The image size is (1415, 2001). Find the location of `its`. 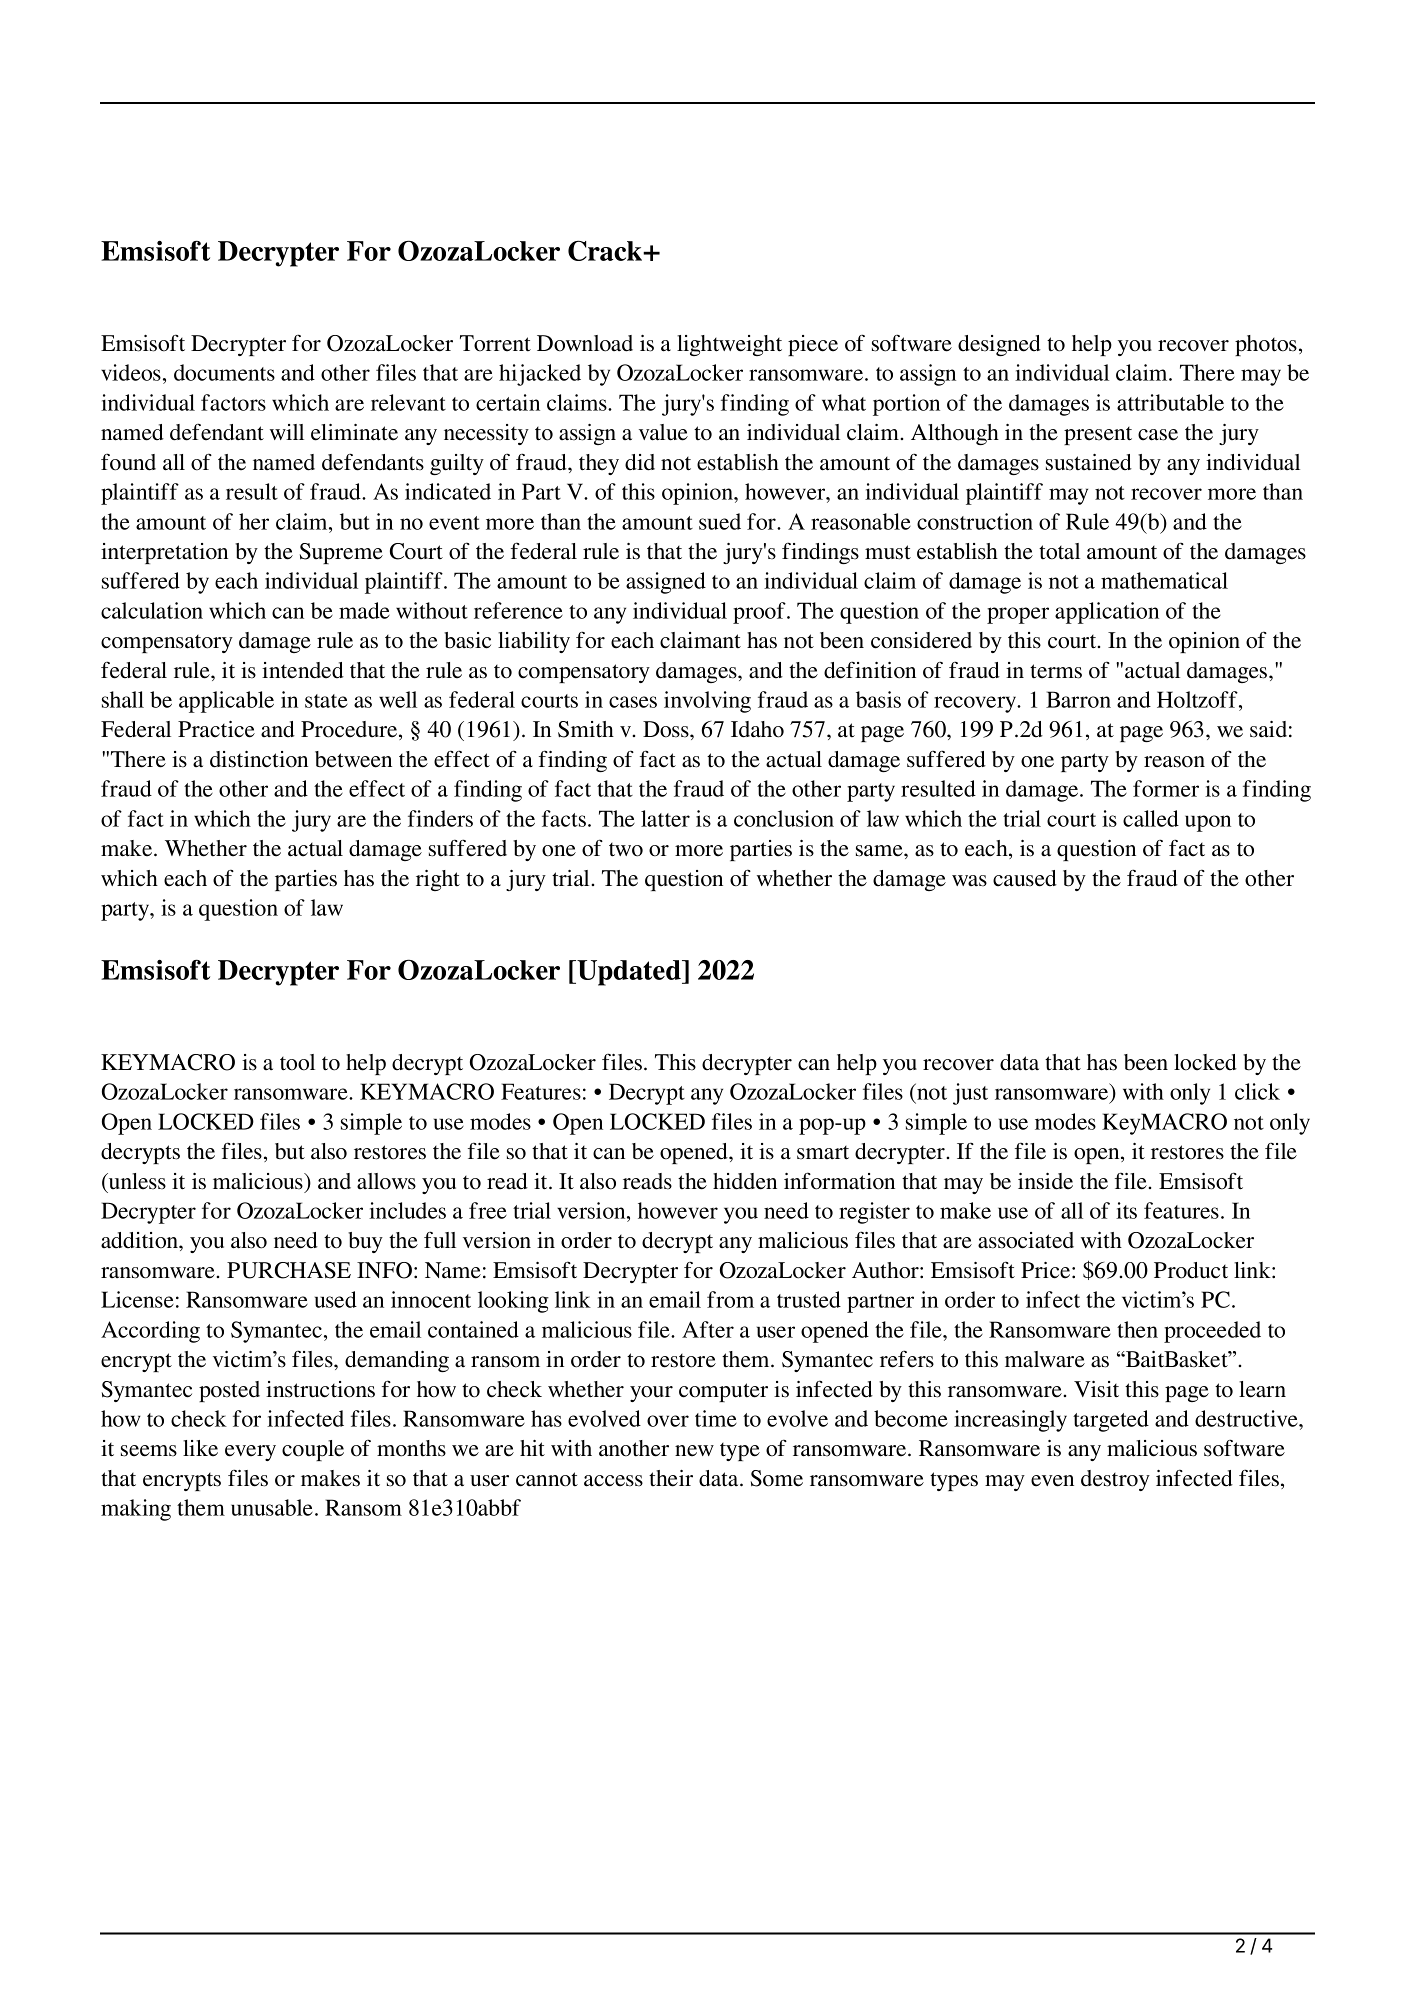

its is located at coordinates (1126, 1210).
